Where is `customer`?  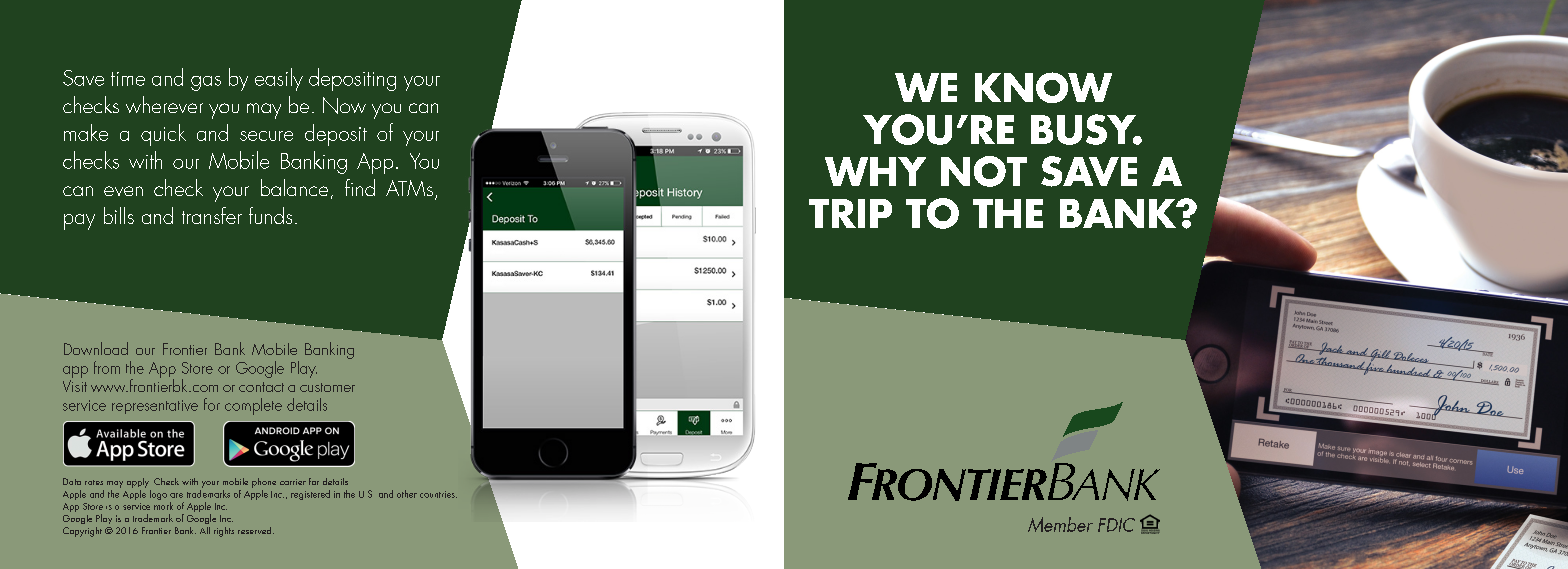 customer is located at coordinates (327, 387).
